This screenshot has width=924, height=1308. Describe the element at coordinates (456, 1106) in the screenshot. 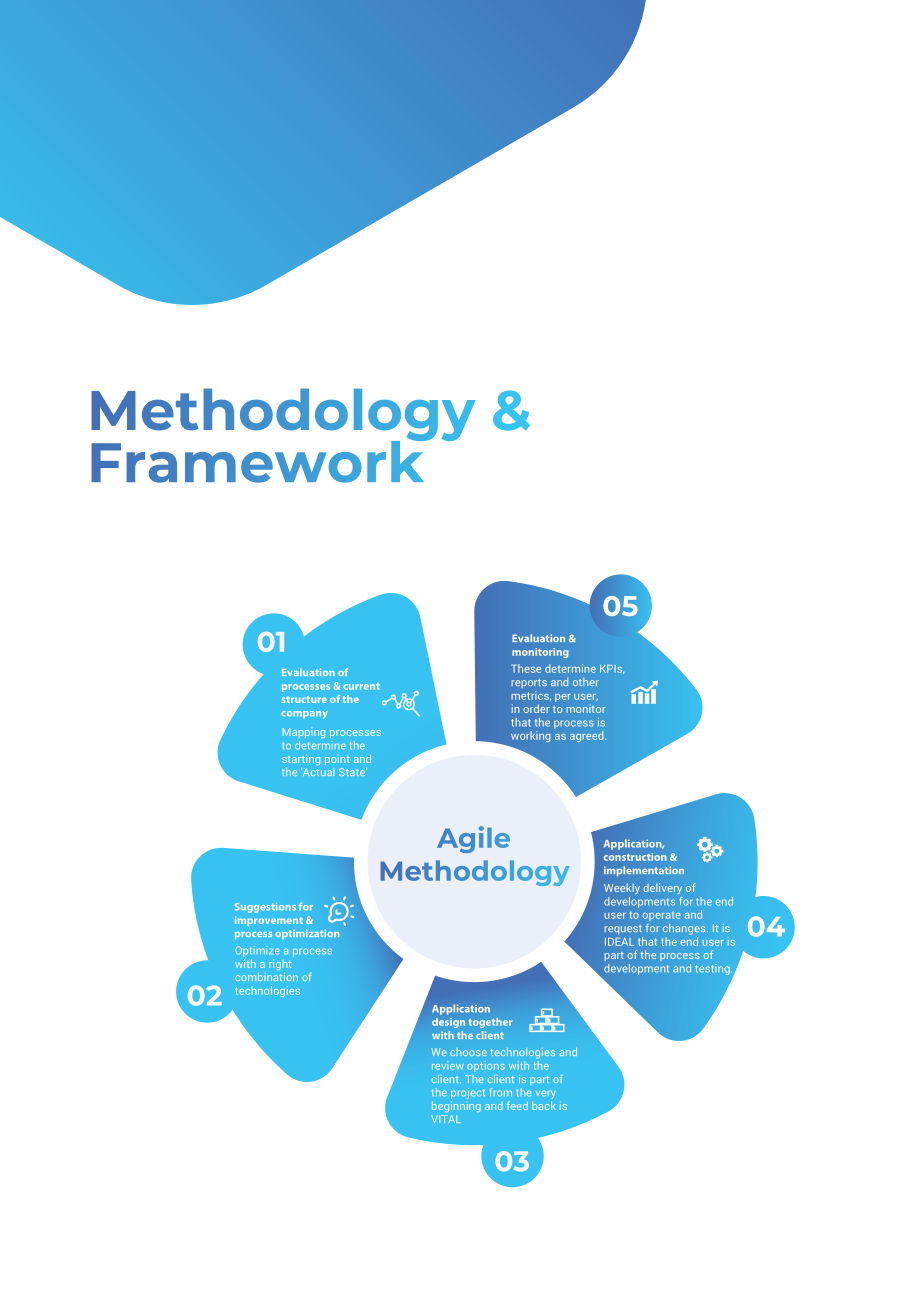

I see `beginning` at that location.
